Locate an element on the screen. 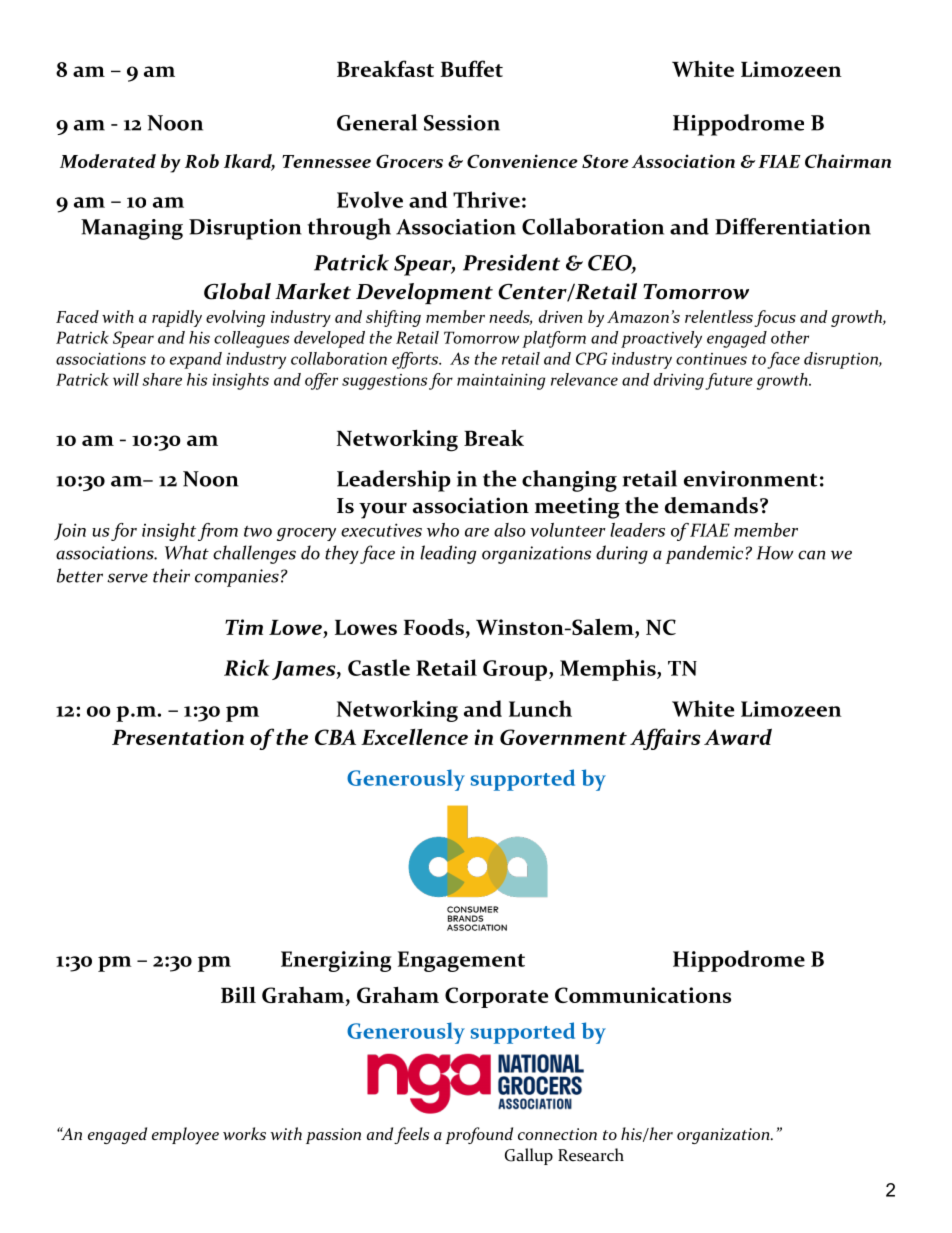 The image size is (952, 1233). employee is located at coordinates (185, 1136).
